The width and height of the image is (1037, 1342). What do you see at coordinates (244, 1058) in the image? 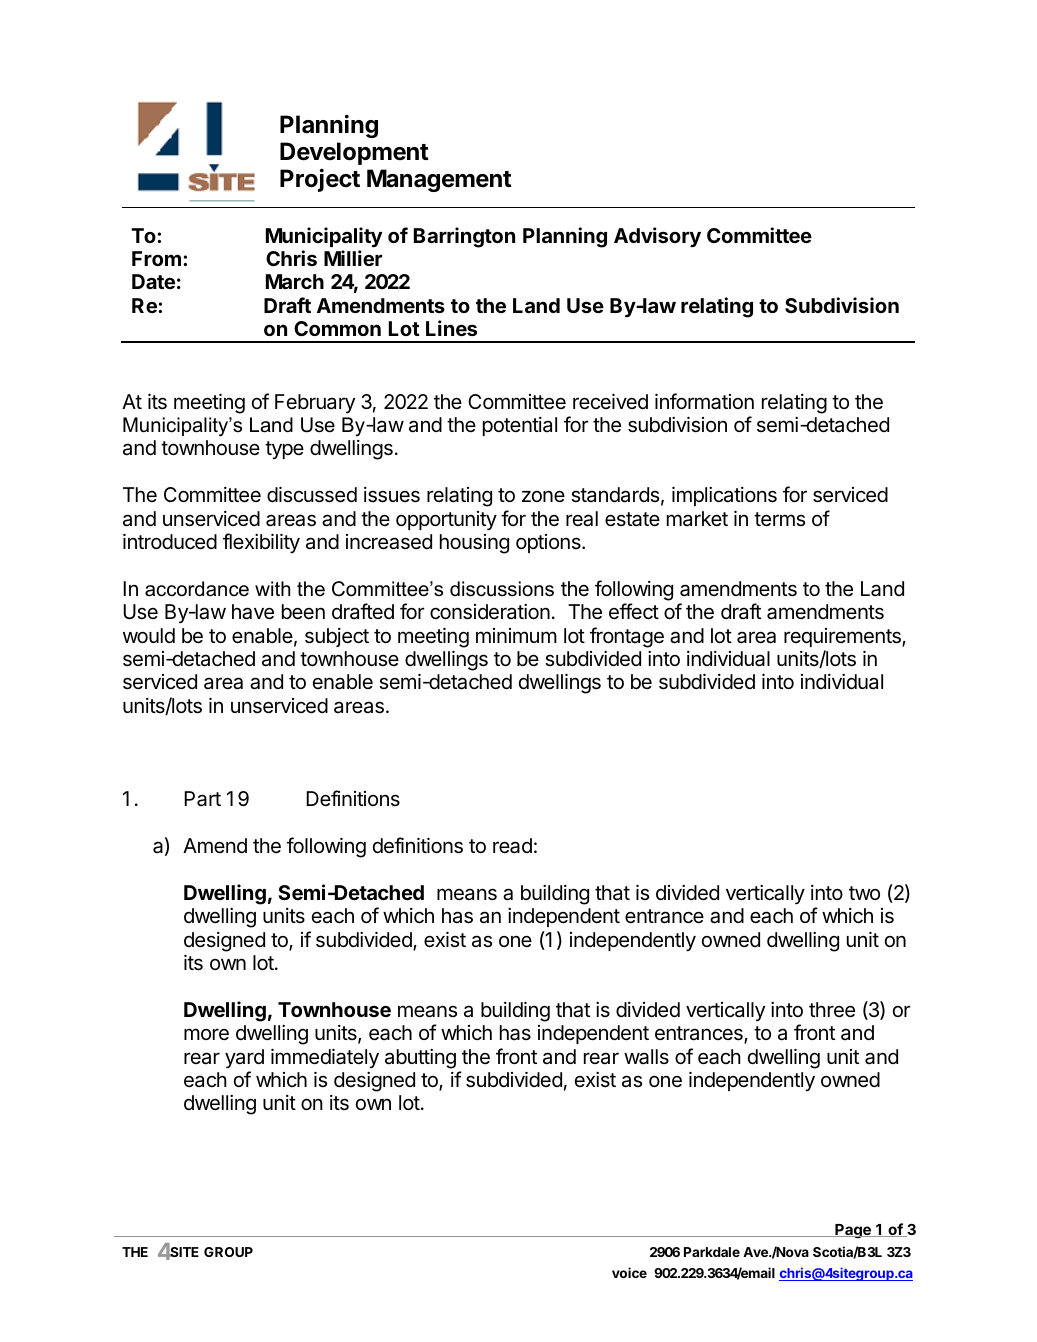
I see `yard` at bounding box center [244, 1058].
